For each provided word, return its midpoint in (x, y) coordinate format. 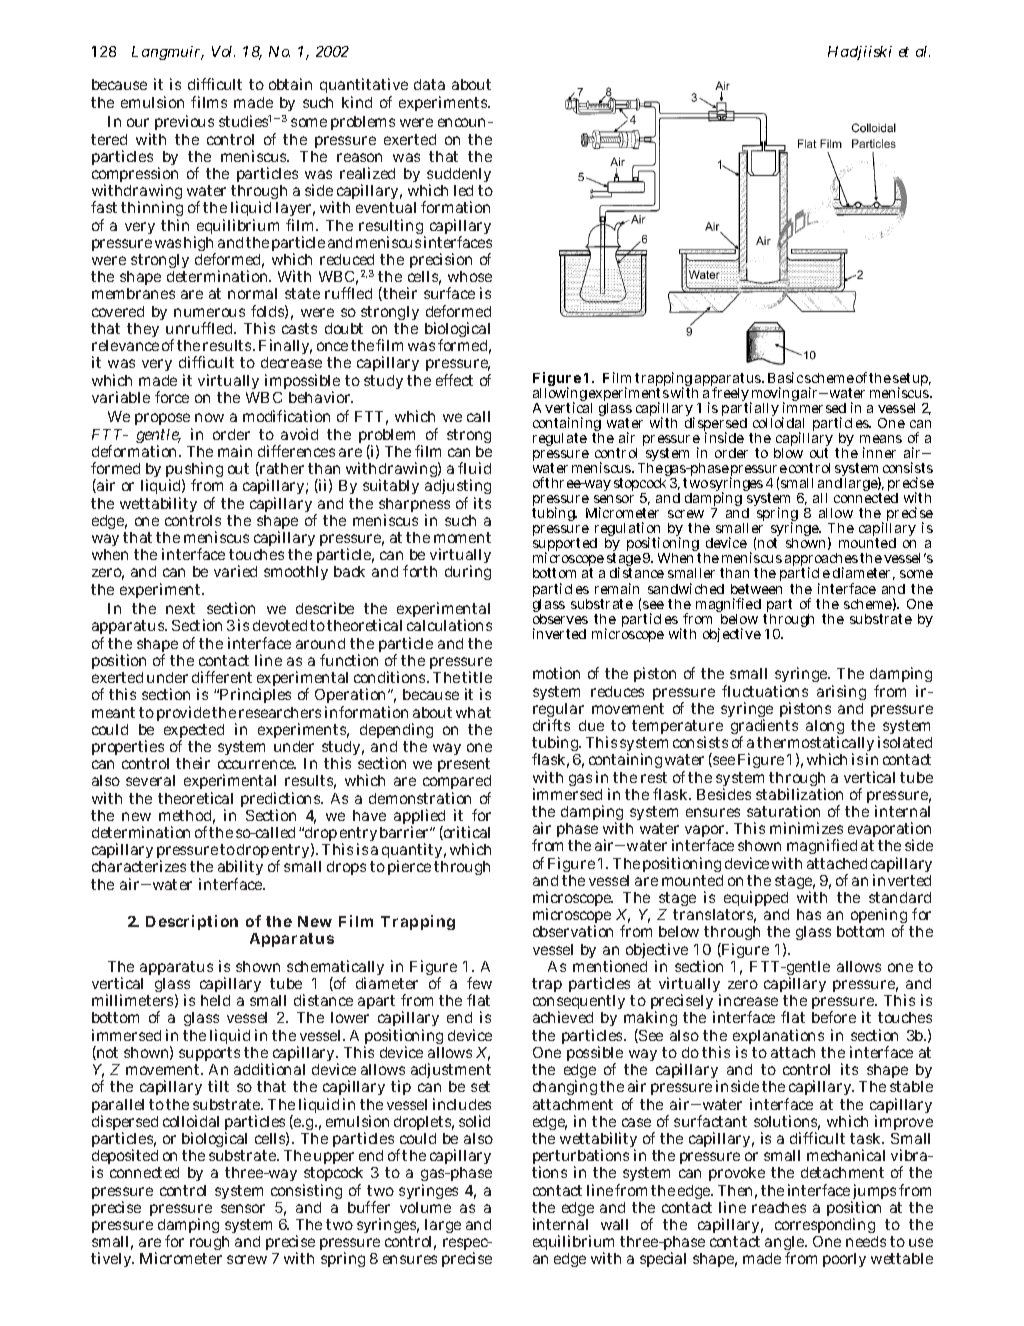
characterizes (139, 866)
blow (788, 453)
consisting (306, 1193)
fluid (474, 468)
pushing (194, 471)
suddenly (459, 177)
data (429, 84)
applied (419, 818)
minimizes (806, 828)
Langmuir (168, 53)
